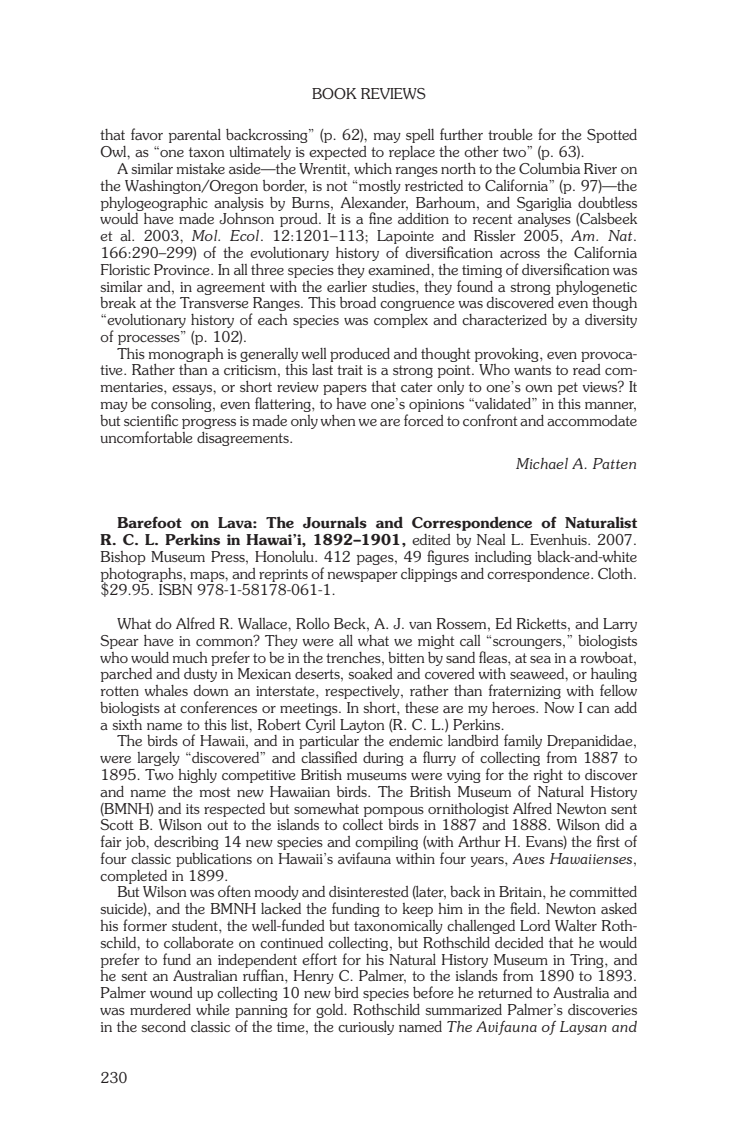 The image size is (738, 1141). I want to click on monograph, so click(186, 355).
